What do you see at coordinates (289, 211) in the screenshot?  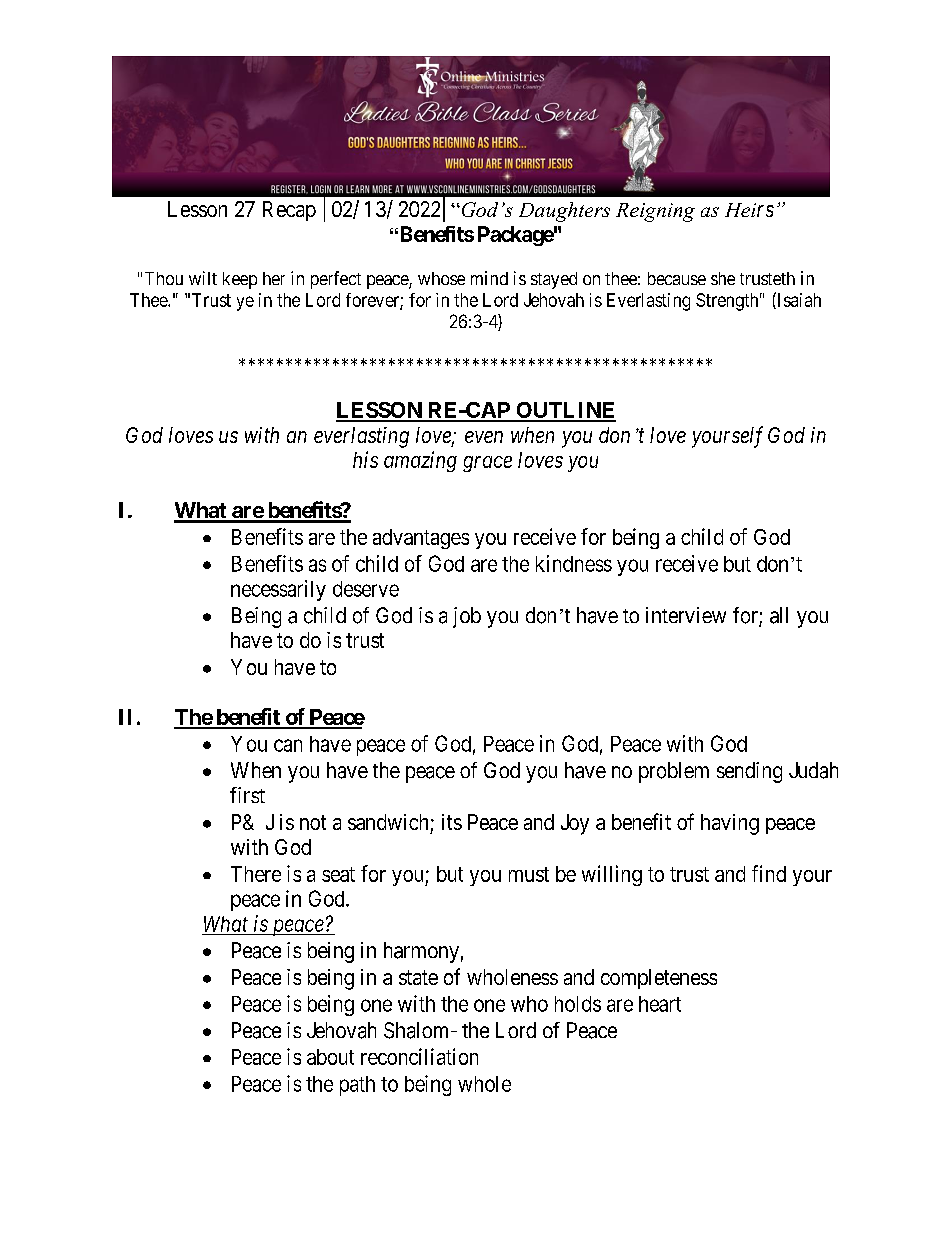 I see `Recap` at bounding box center [289, 211].
